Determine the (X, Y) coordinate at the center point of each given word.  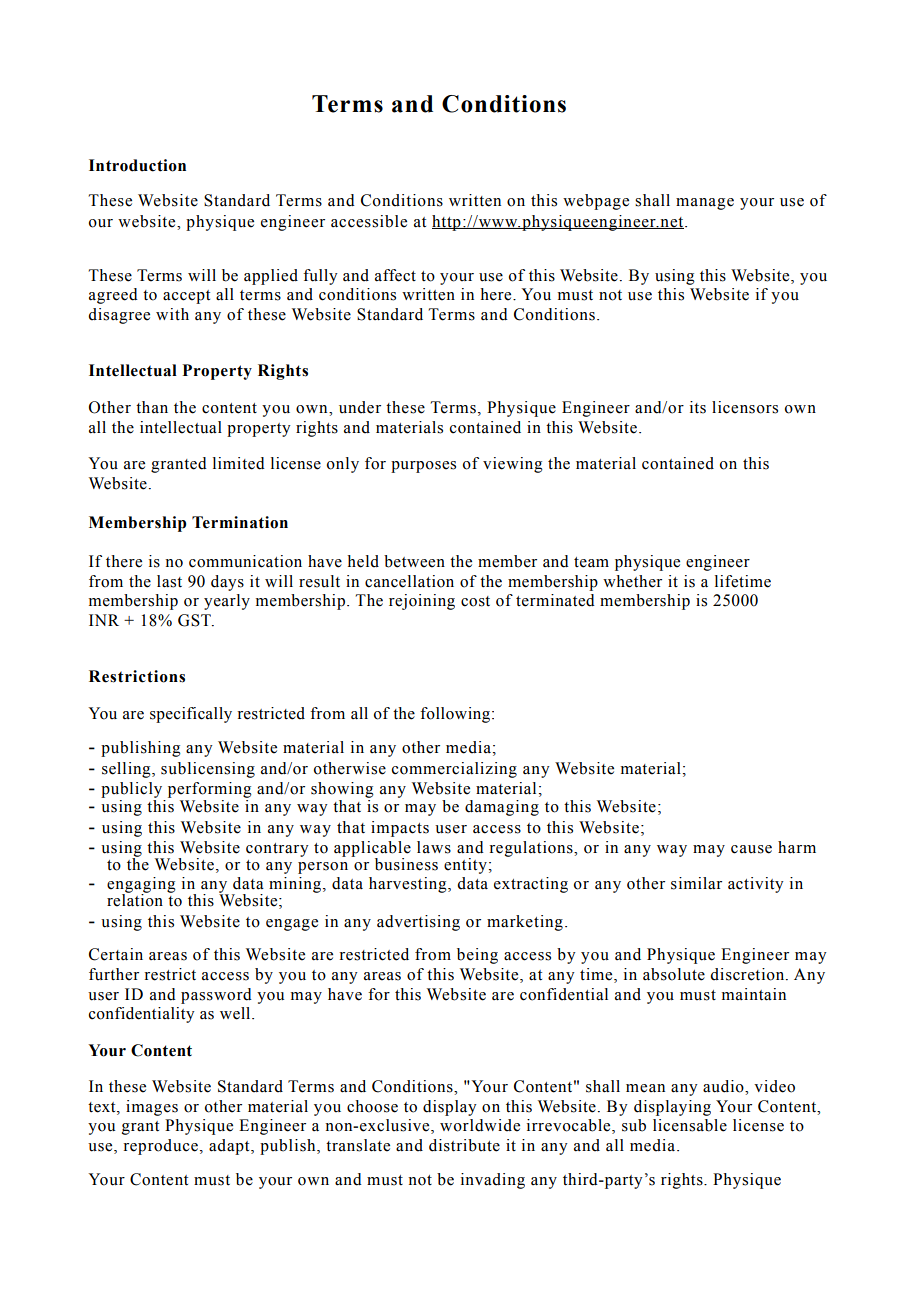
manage (705, 204)
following (456, 715)
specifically (191, 715)
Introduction (137, 165)
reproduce (160, 1147)
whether (632, 581)
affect (395, 275)
